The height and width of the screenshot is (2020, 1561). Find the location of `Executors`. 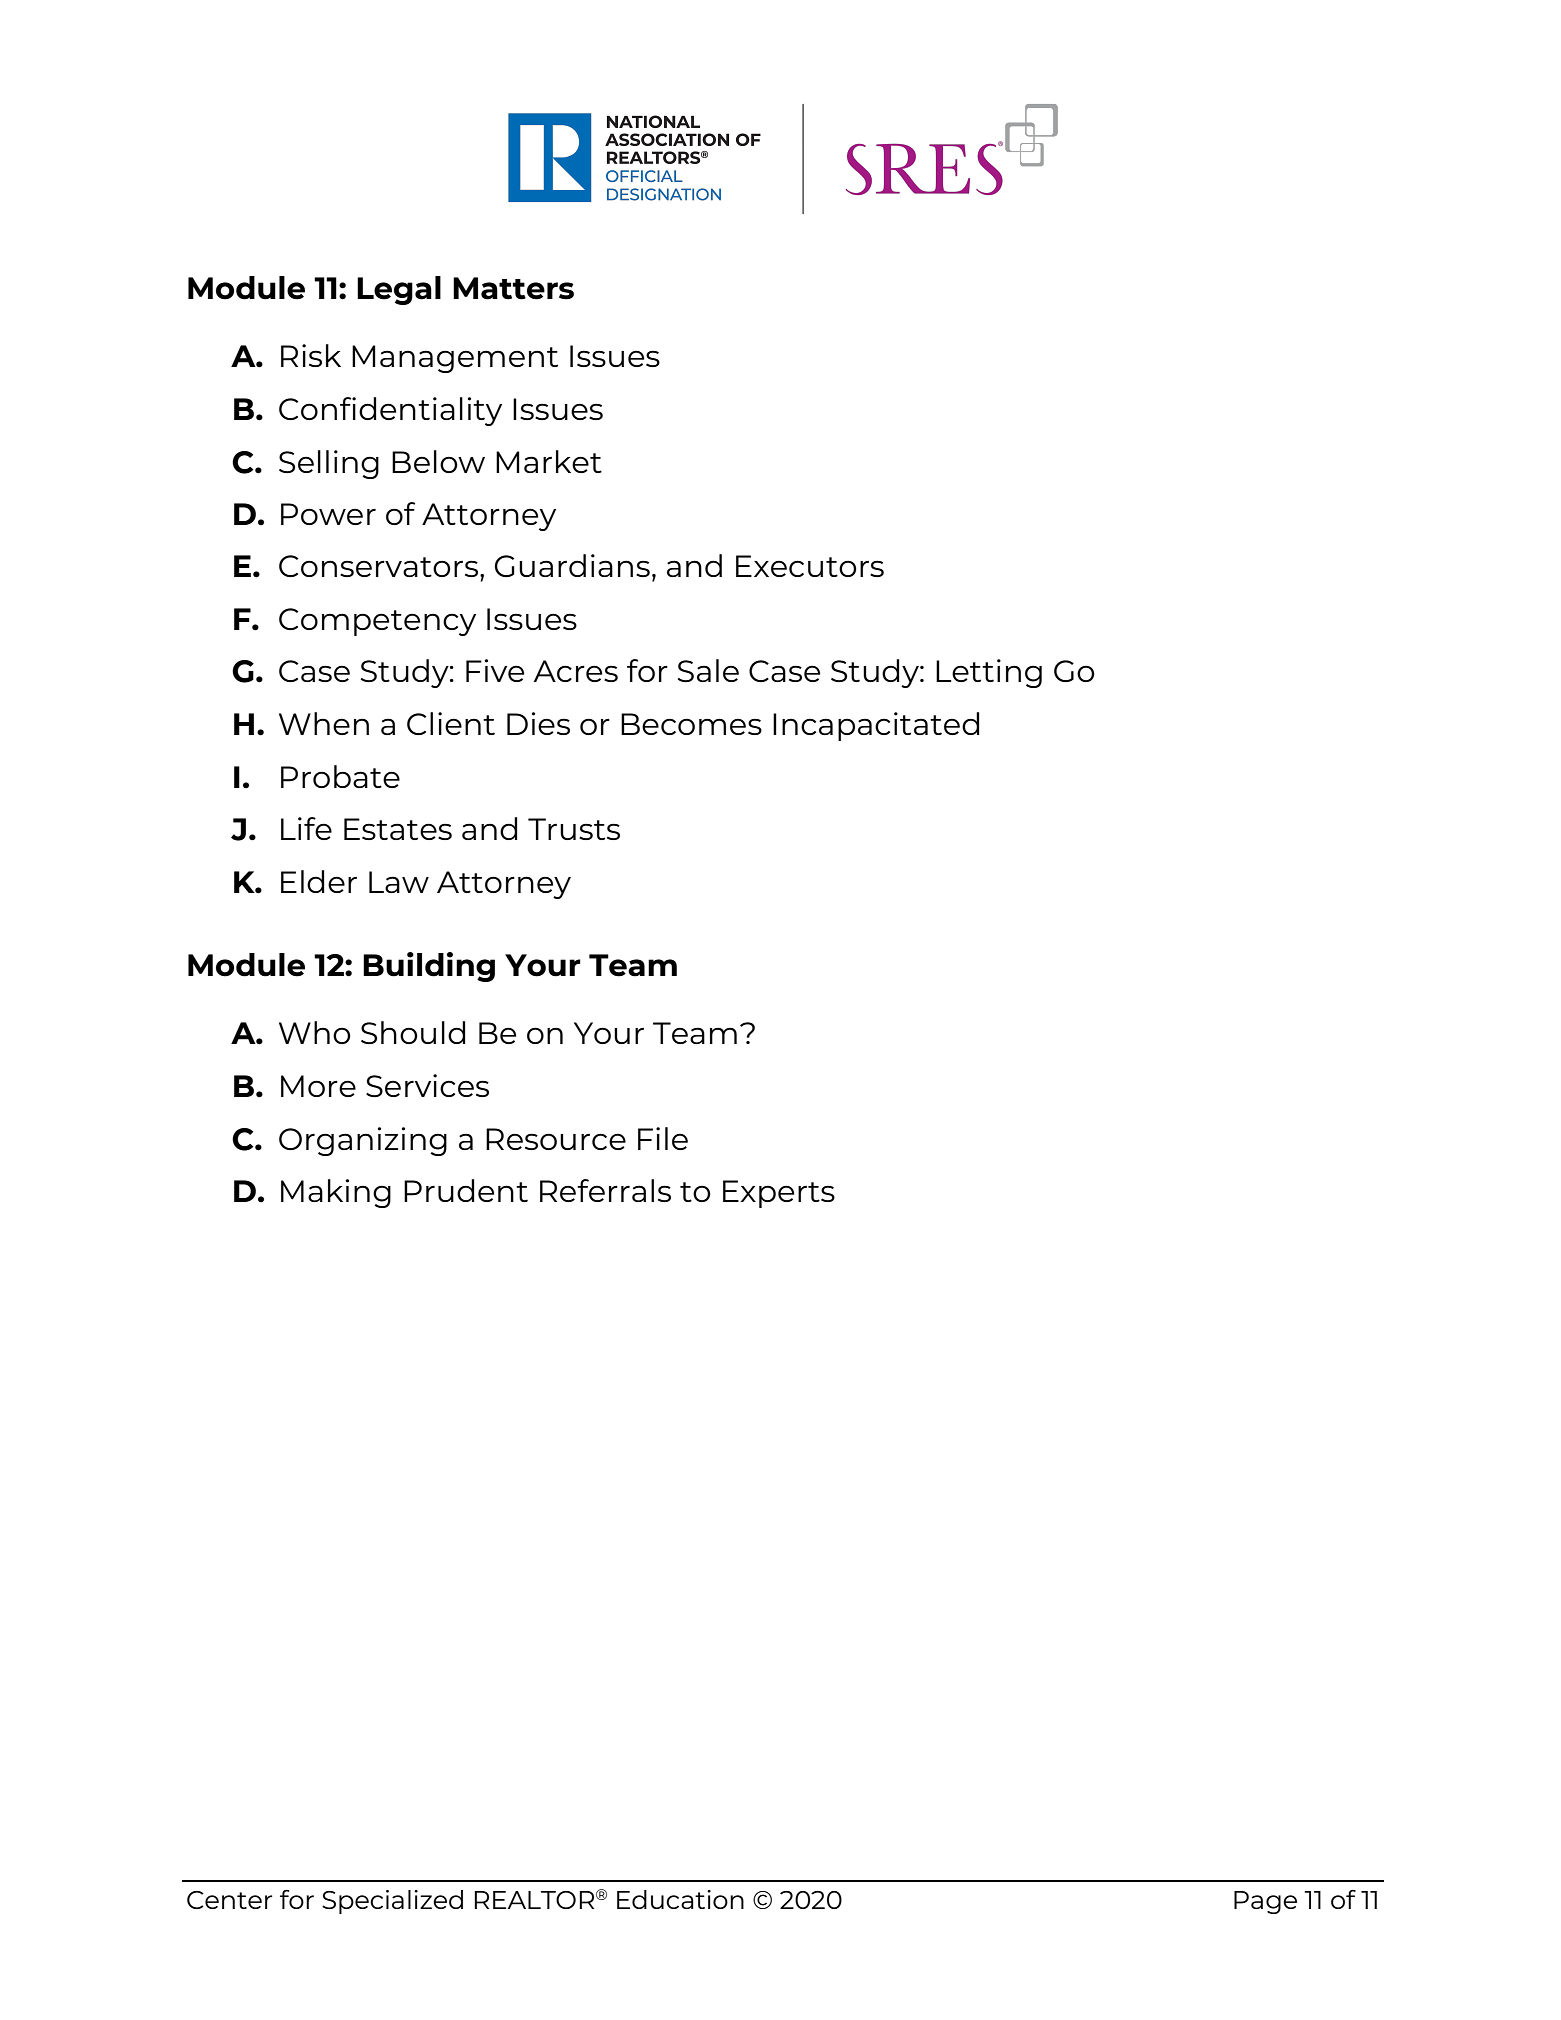

Executors is located at coordinates (810, 566).
